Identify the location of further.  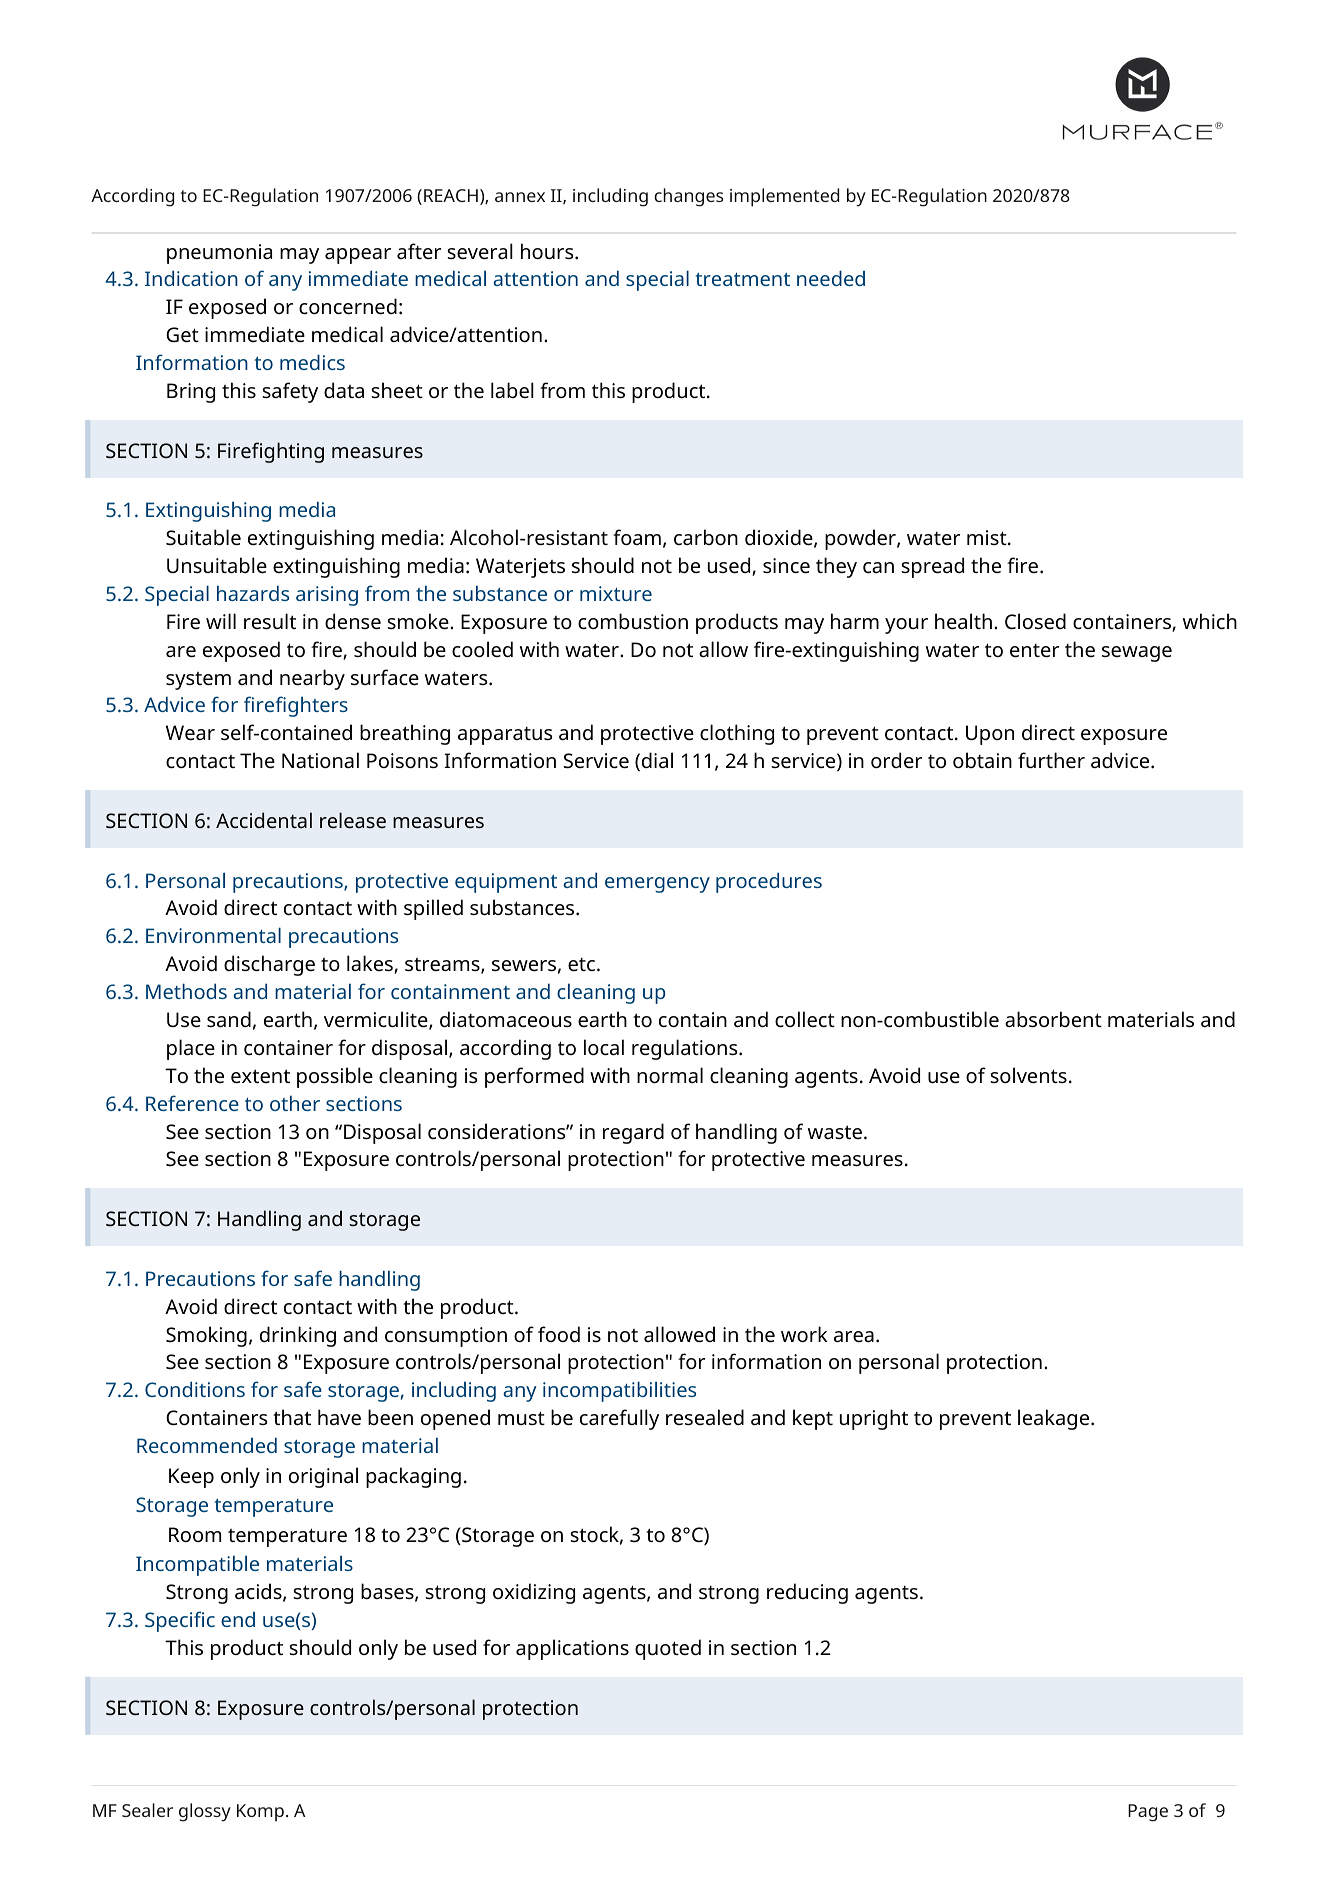
(1051, 760).
